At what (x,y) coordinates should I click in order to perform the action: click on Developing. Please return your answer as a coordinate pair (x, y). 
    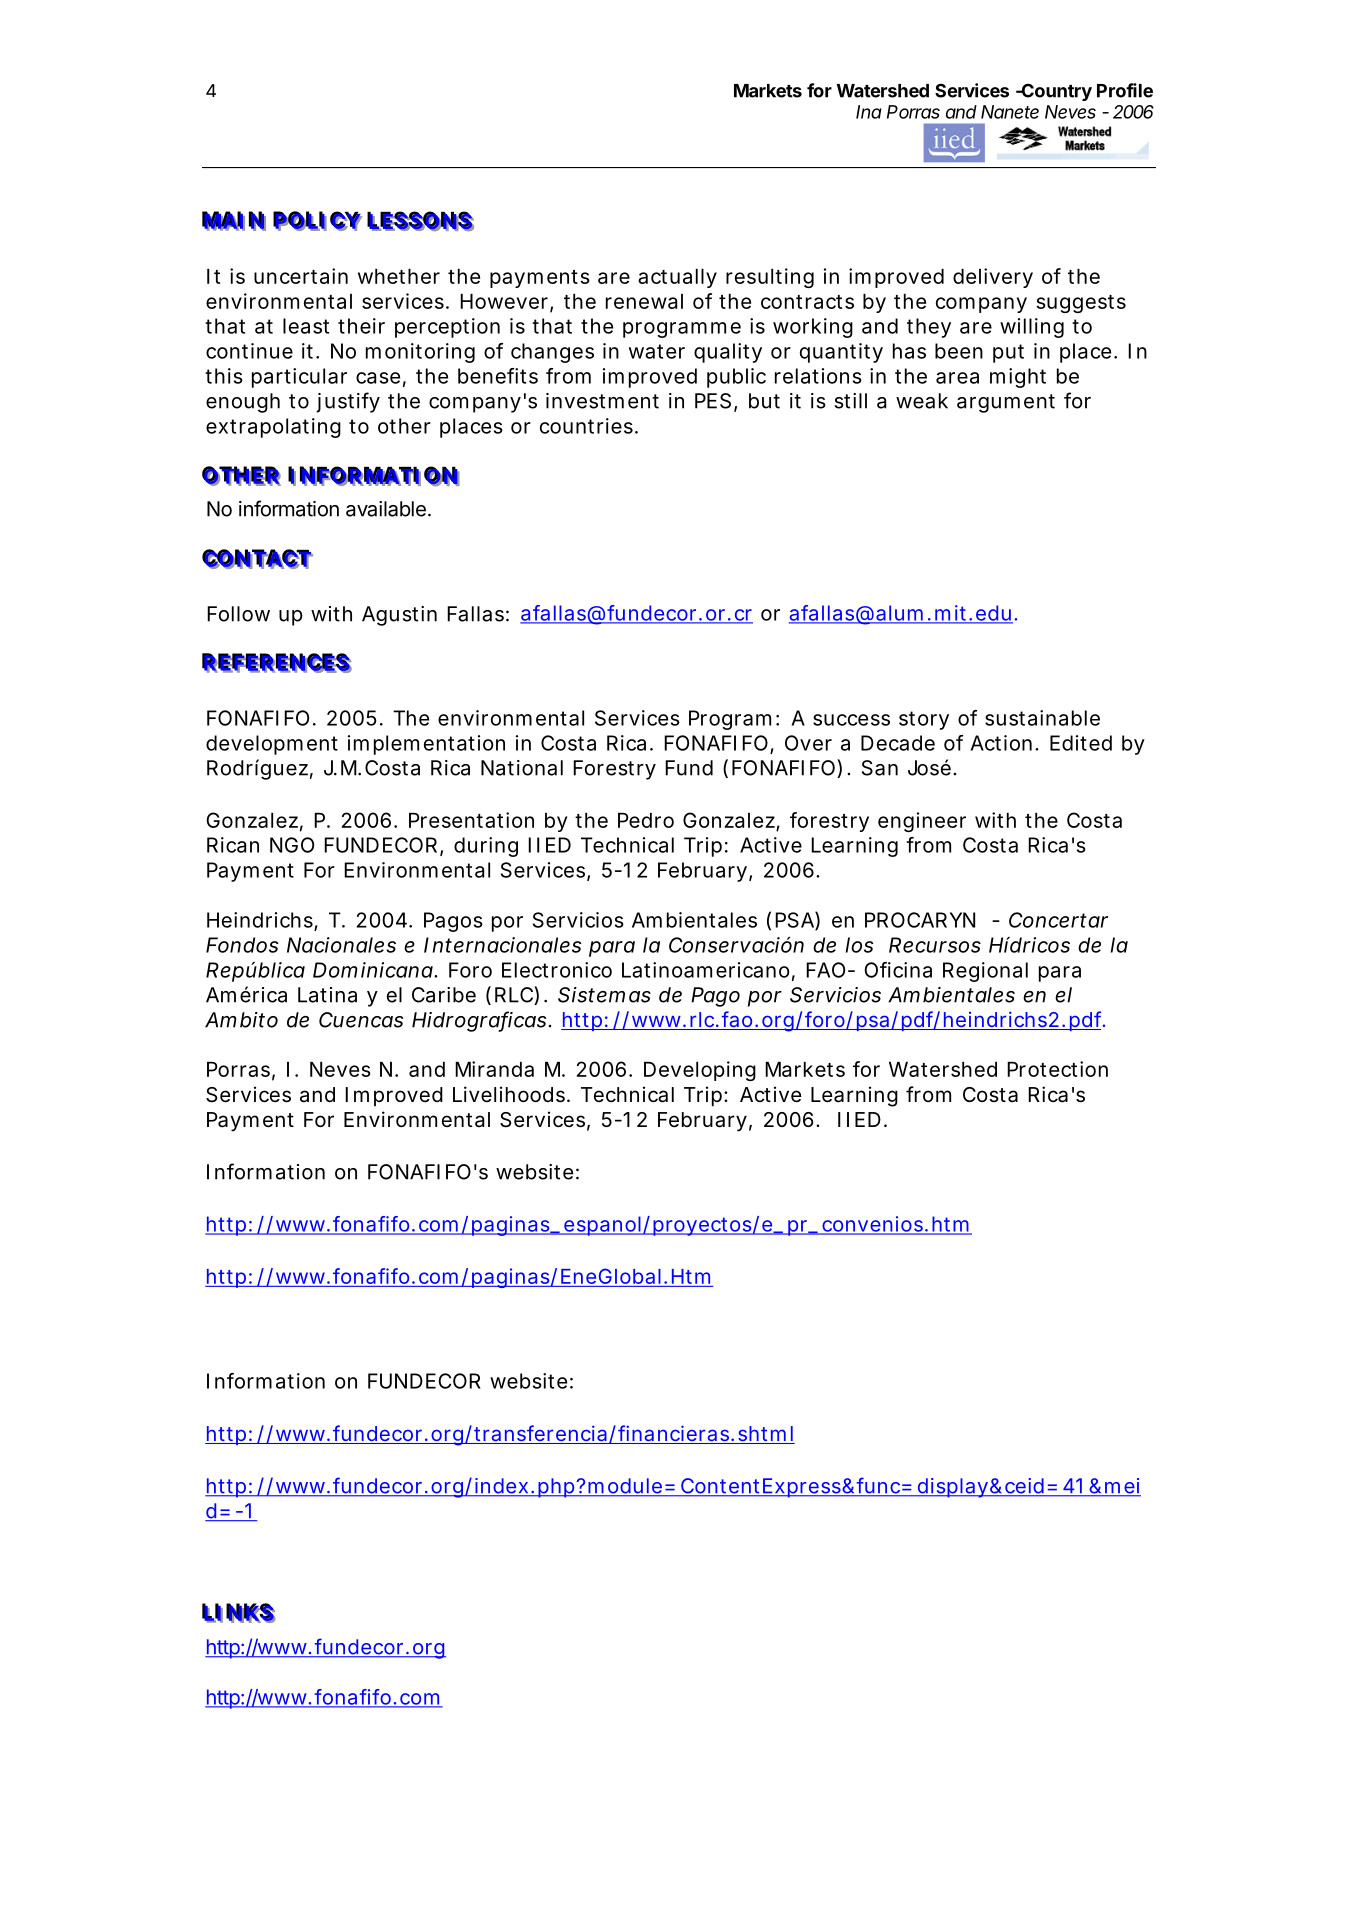
    Looking at the image, I should click on (700, 1071).
